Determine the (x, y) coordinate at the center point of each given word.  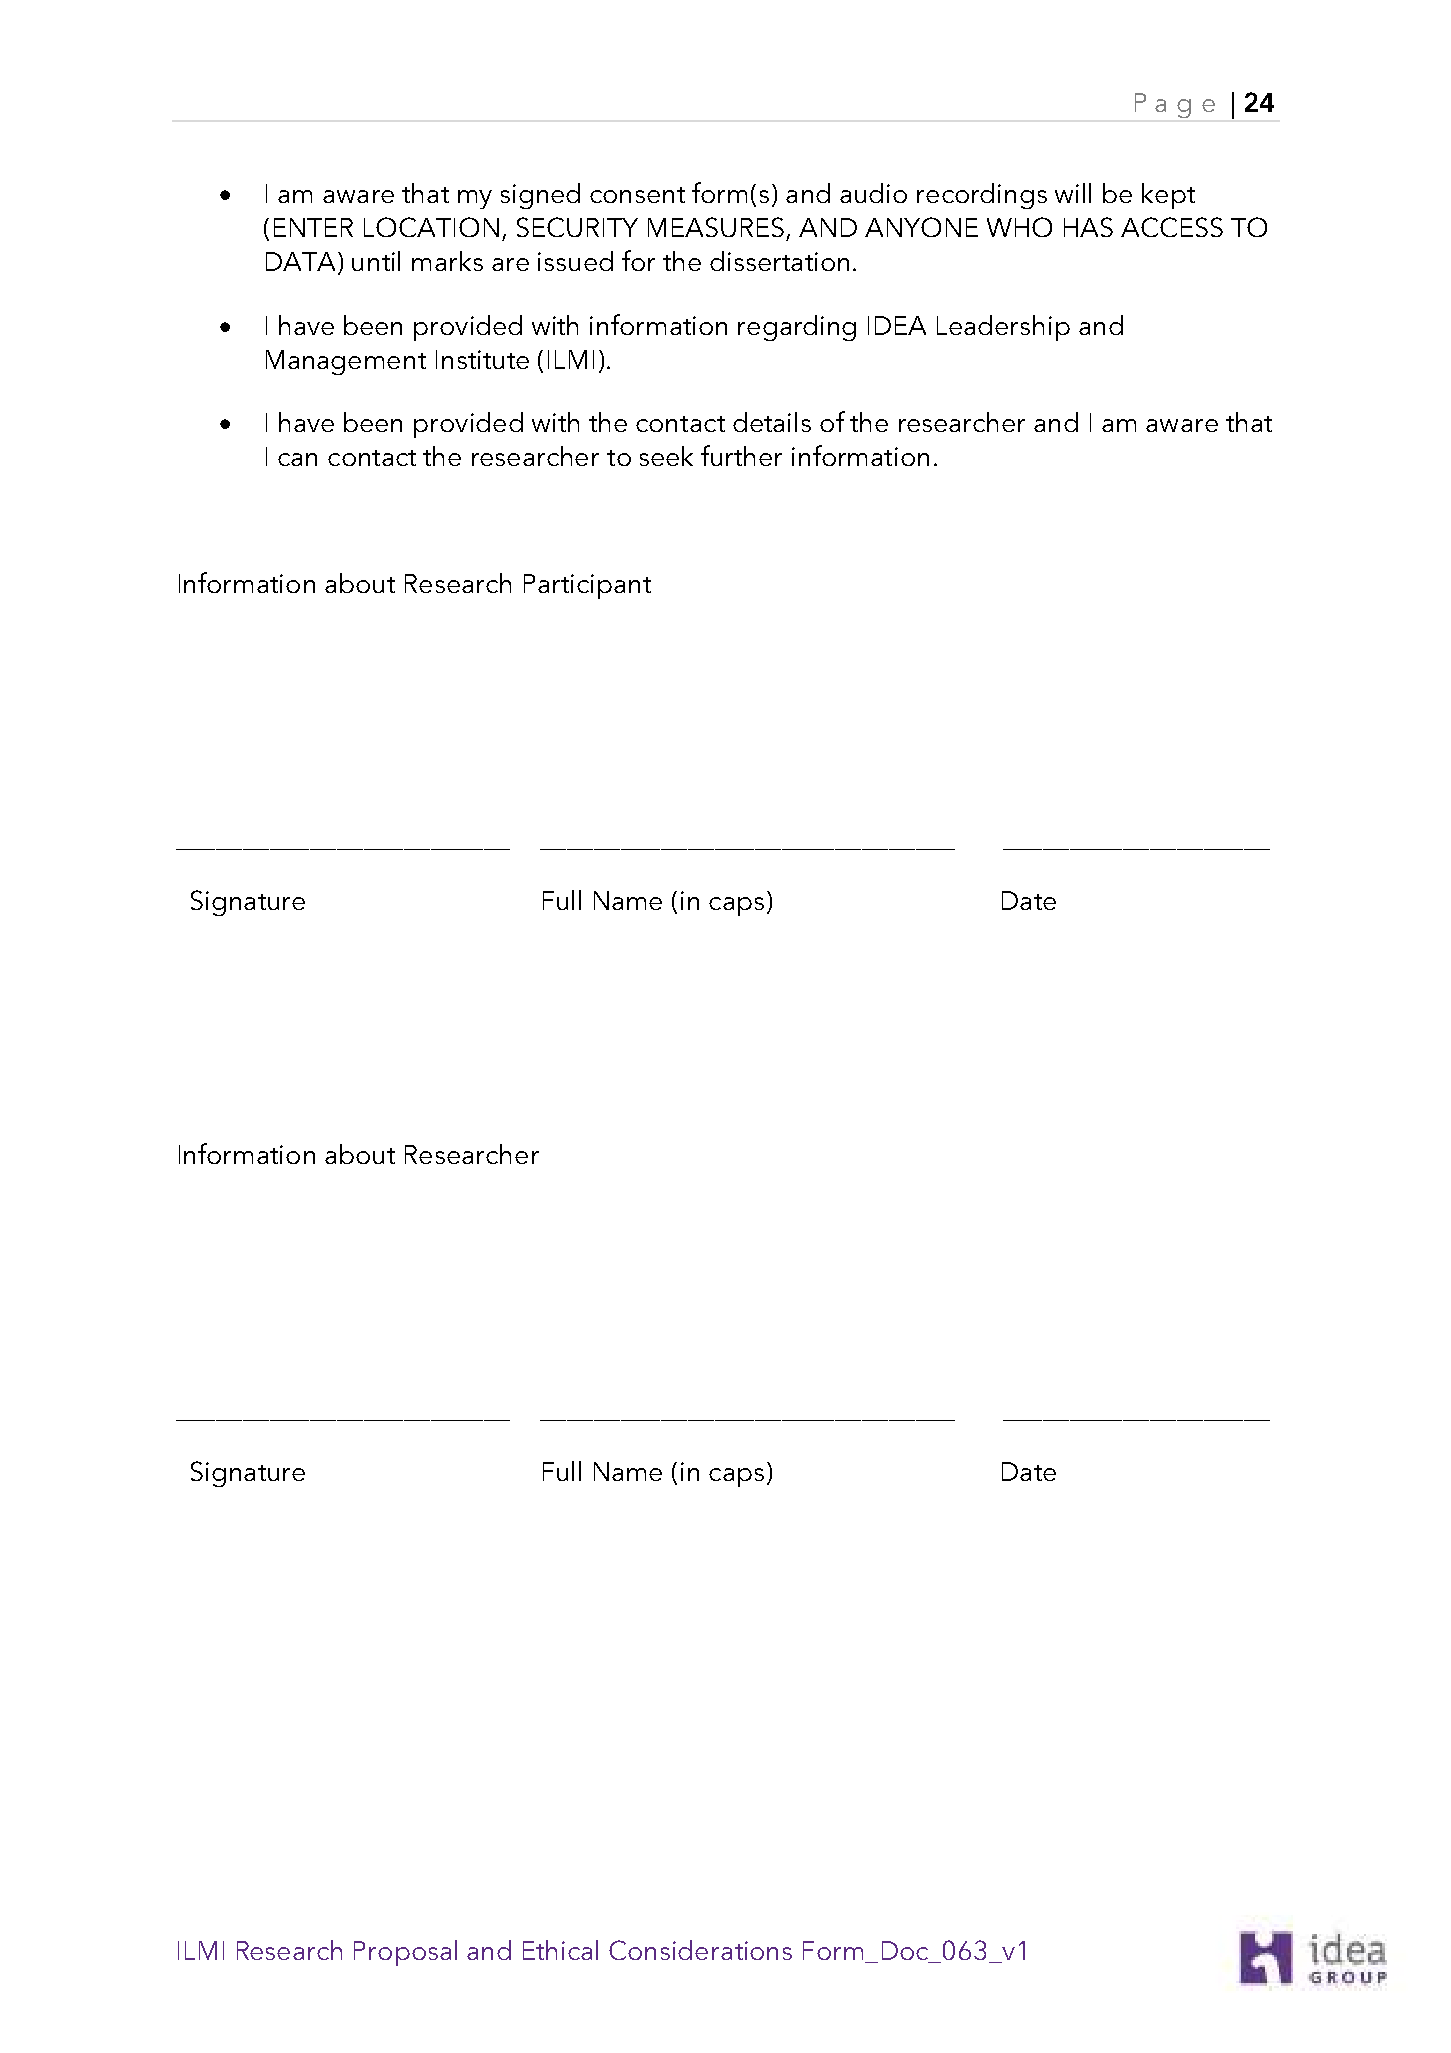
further (741, 455)
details (772, 422)
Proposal (405, 1953)
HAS (1088, 227)
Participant (587, 586)
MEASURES (716, 227)
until (376, 261)
